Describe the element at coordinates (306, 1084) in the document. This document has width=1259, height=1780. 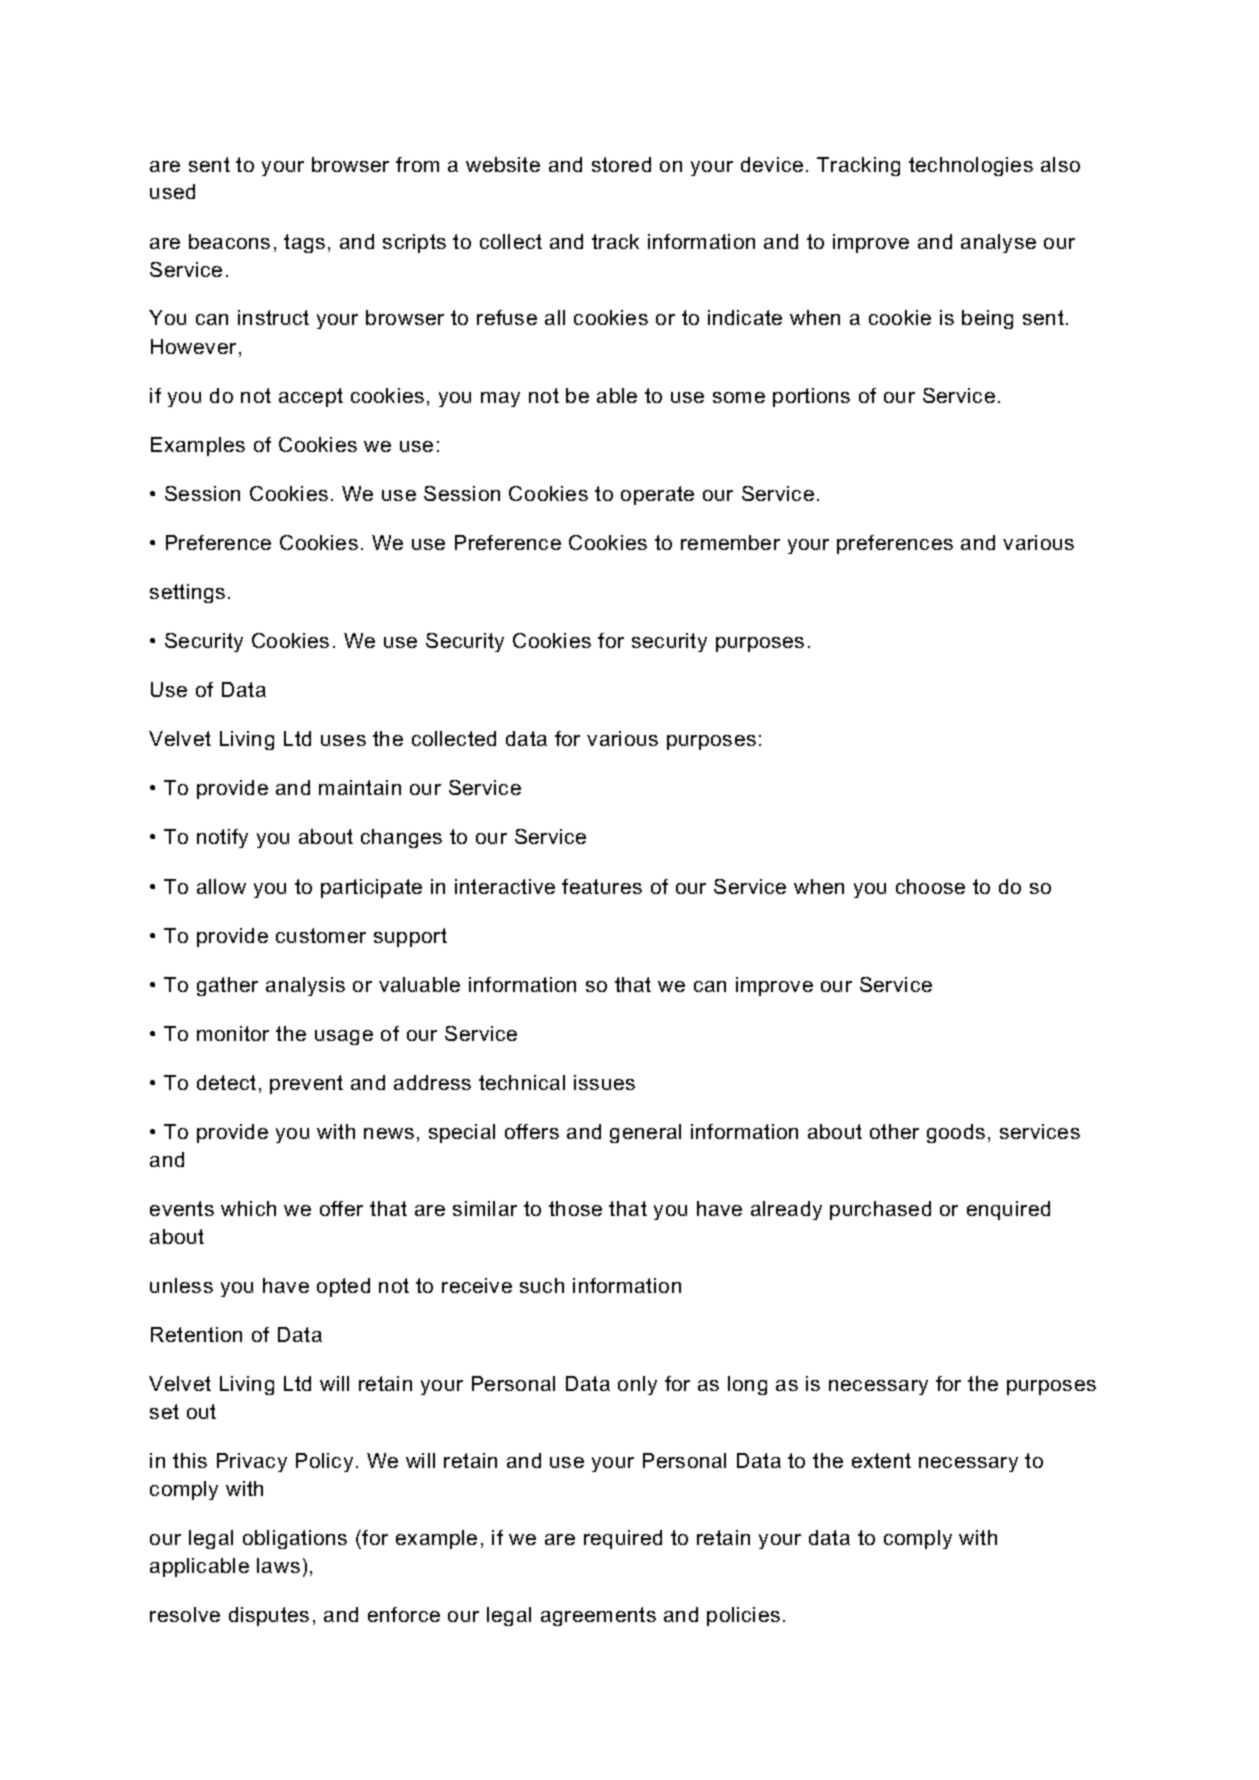
I see `prevent` at that location.
